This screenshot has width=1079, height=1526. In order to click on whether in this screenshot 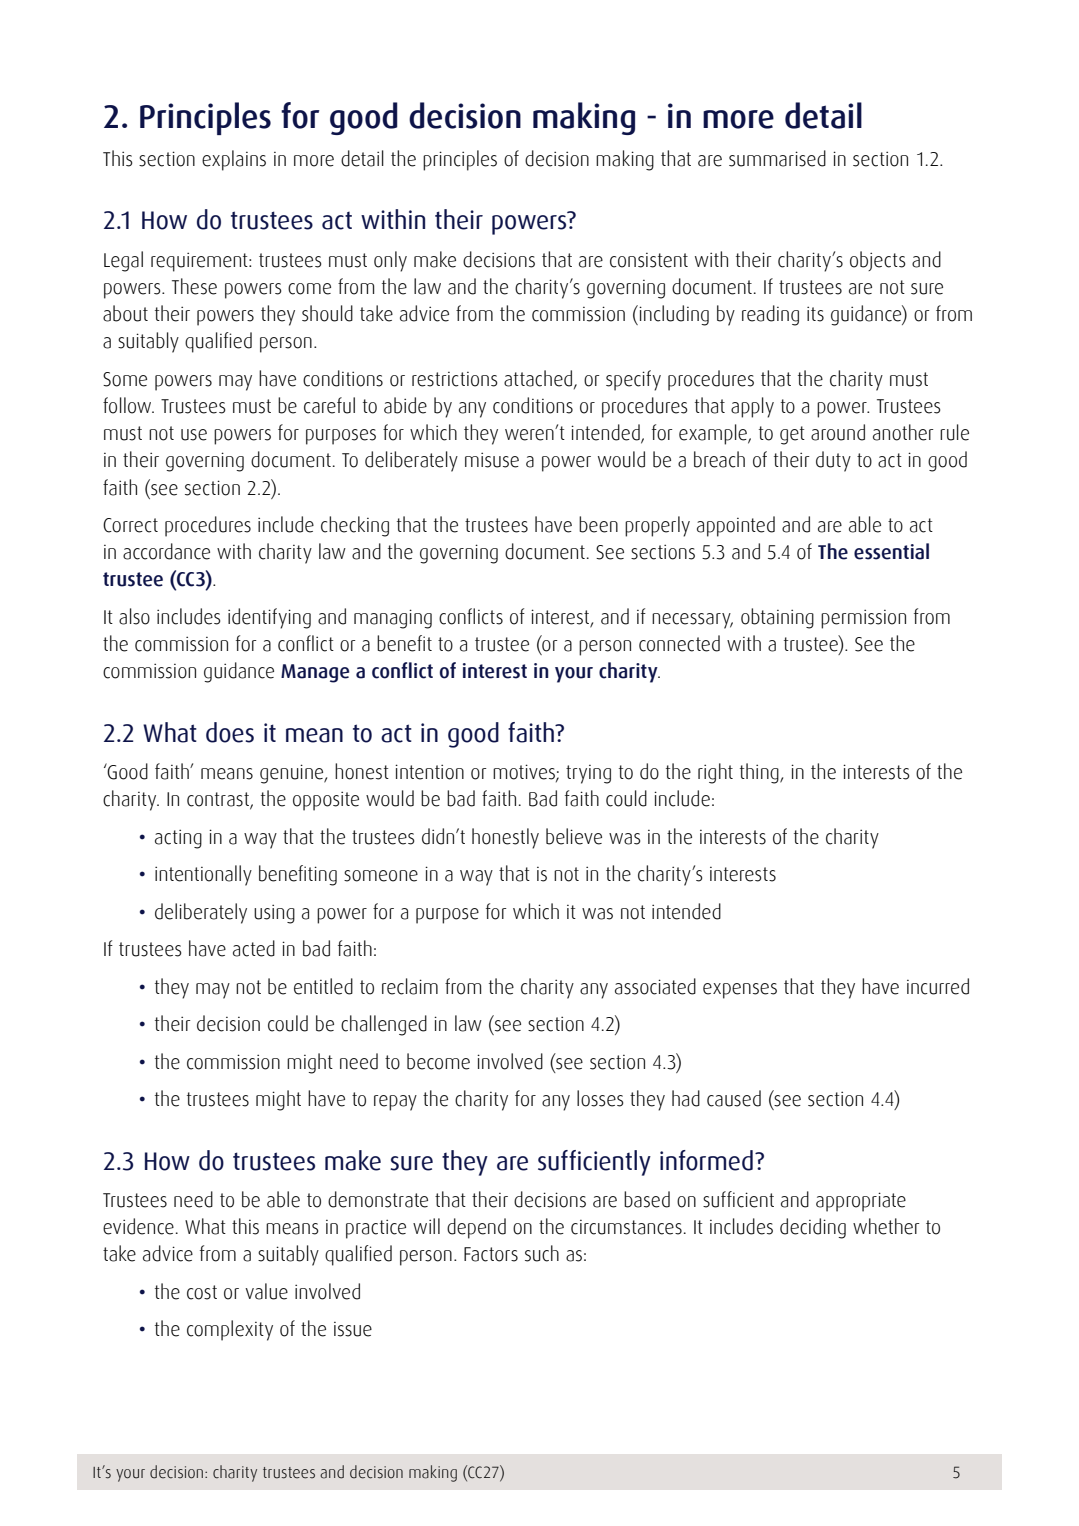, I will do `click(886, 1226)`.
